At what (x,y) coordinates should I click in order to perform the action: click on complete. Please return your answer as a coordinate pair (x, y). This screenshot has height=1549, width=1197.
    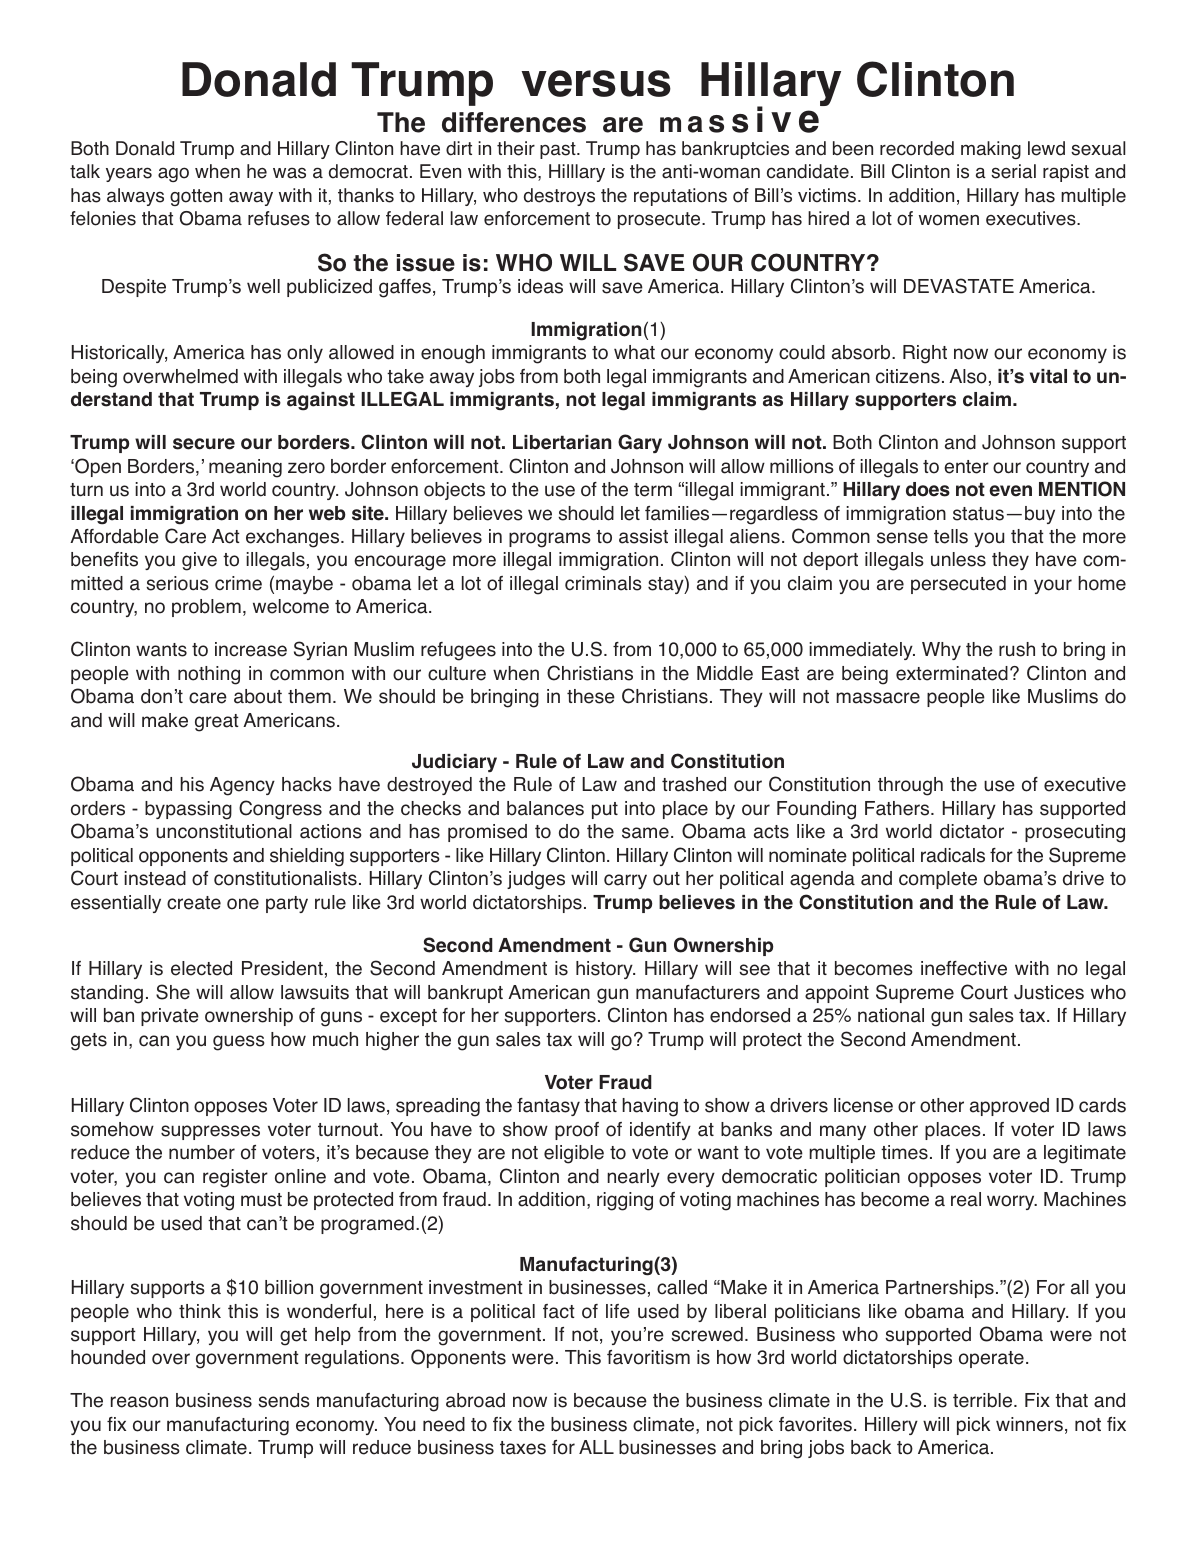
    Looking at the image, I should click on (938, 880).
